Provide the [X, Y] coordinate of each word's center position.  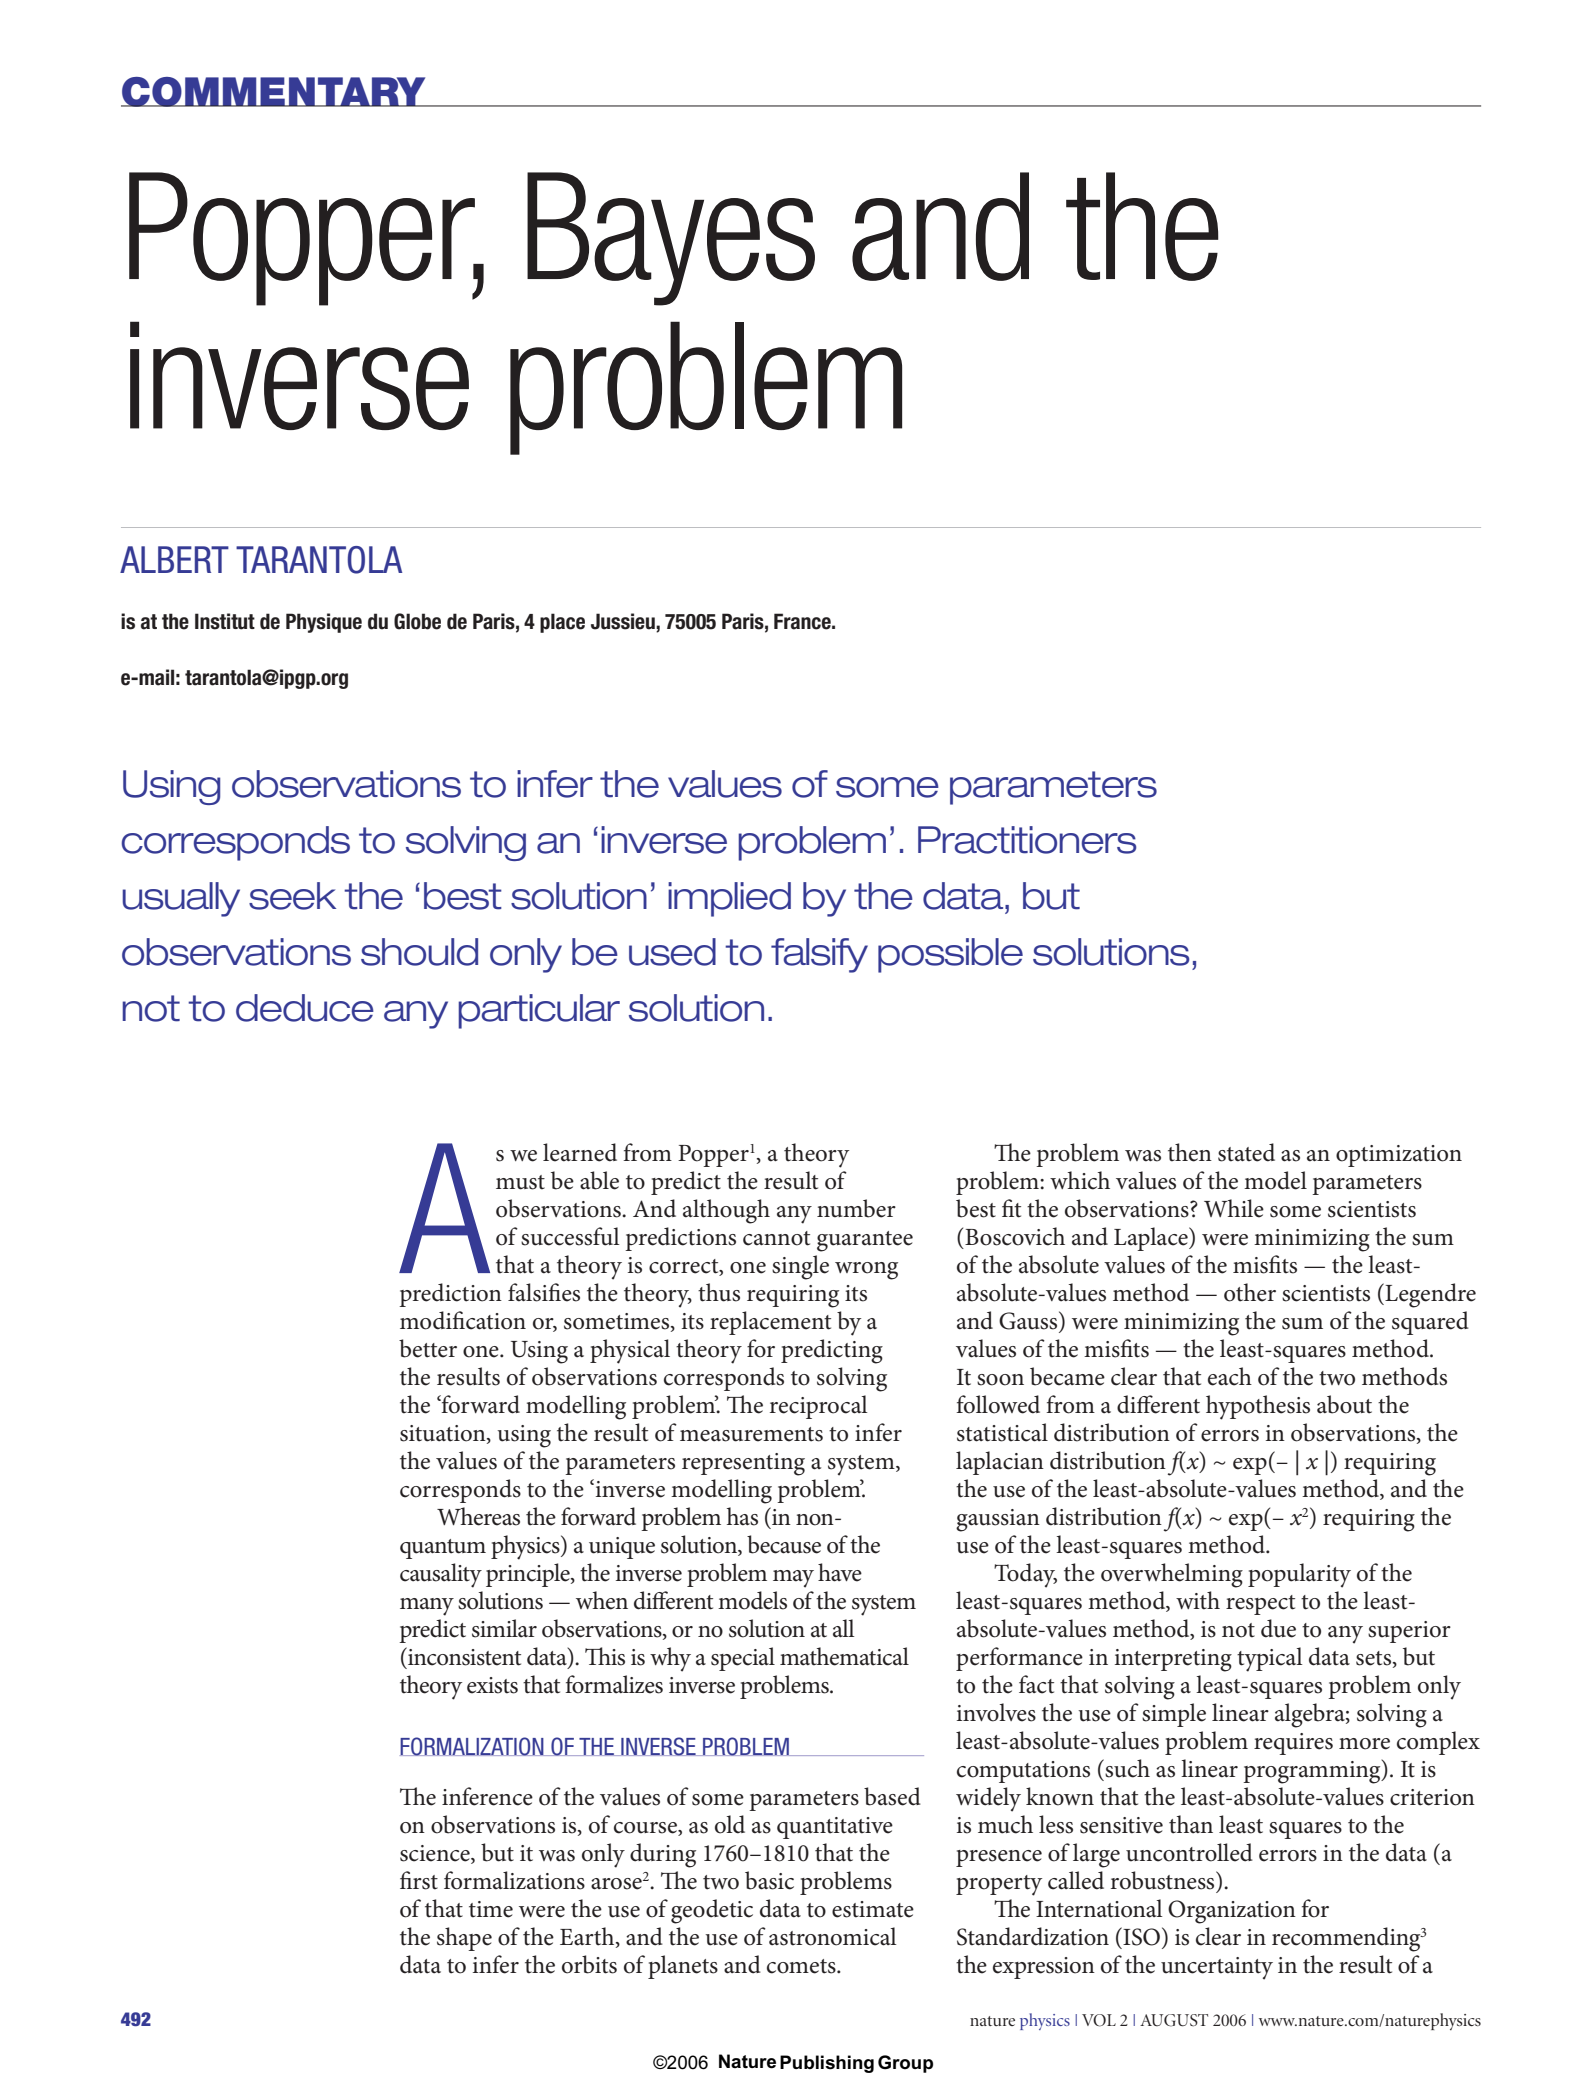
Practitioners [1027, 840]
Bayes [671, 239]
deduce [305, 1008]
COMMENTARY [274, 92]
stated [1246, 1152]
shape [464, 1939]
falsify [819, 955]
